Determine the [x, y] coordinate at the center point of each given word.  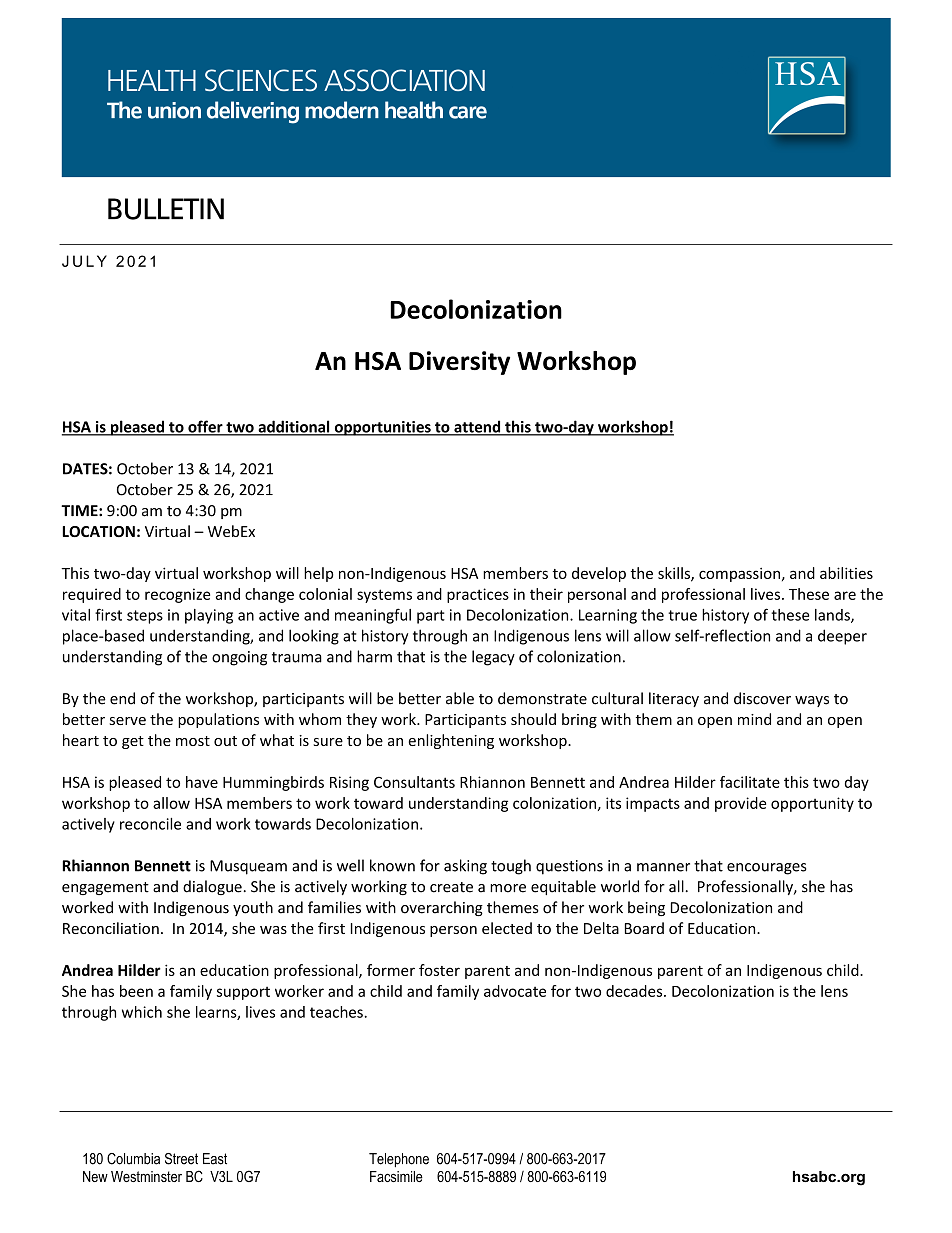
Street [181, 1159]
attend [477, 427]
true [682, 615]
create [451, 887]
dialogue [212, 887]
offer [205, 427]
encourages [767, 869]
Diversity [459, 363]
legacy [493, 658]
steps [145, 617]
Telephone [399, 1160]
